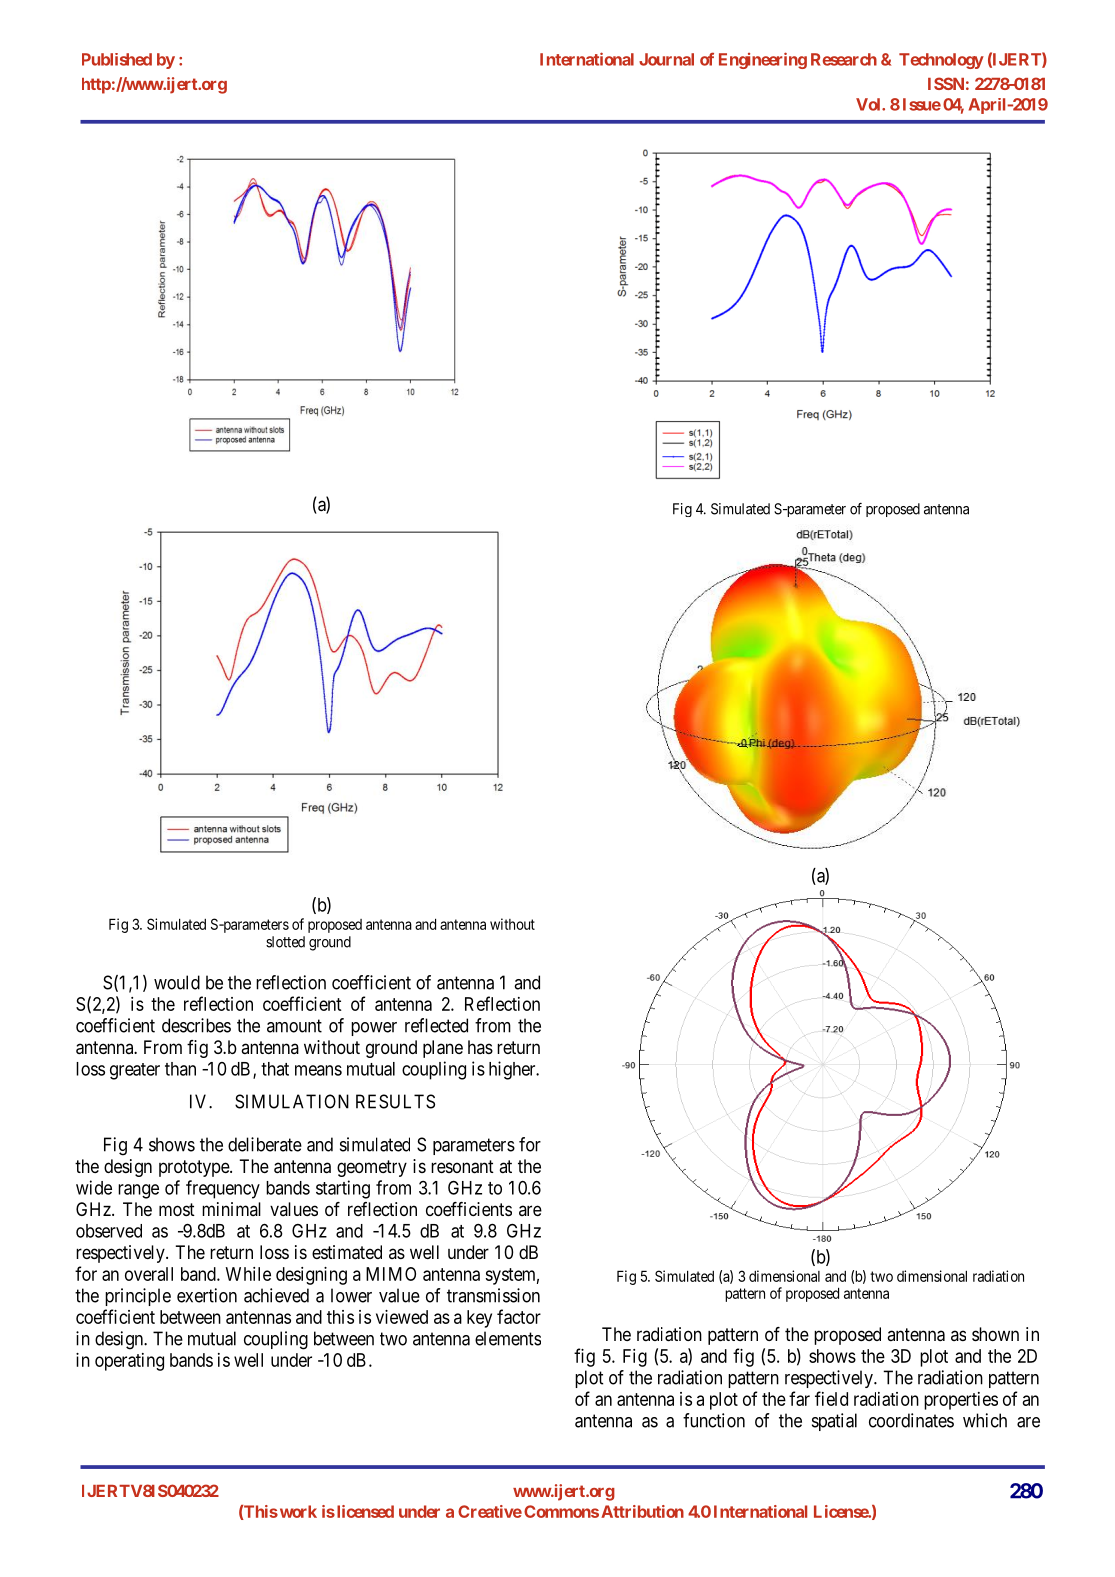 The height and width of the screenshot is (1577, 1115). I want to click on Vol, so click(869, 104).
